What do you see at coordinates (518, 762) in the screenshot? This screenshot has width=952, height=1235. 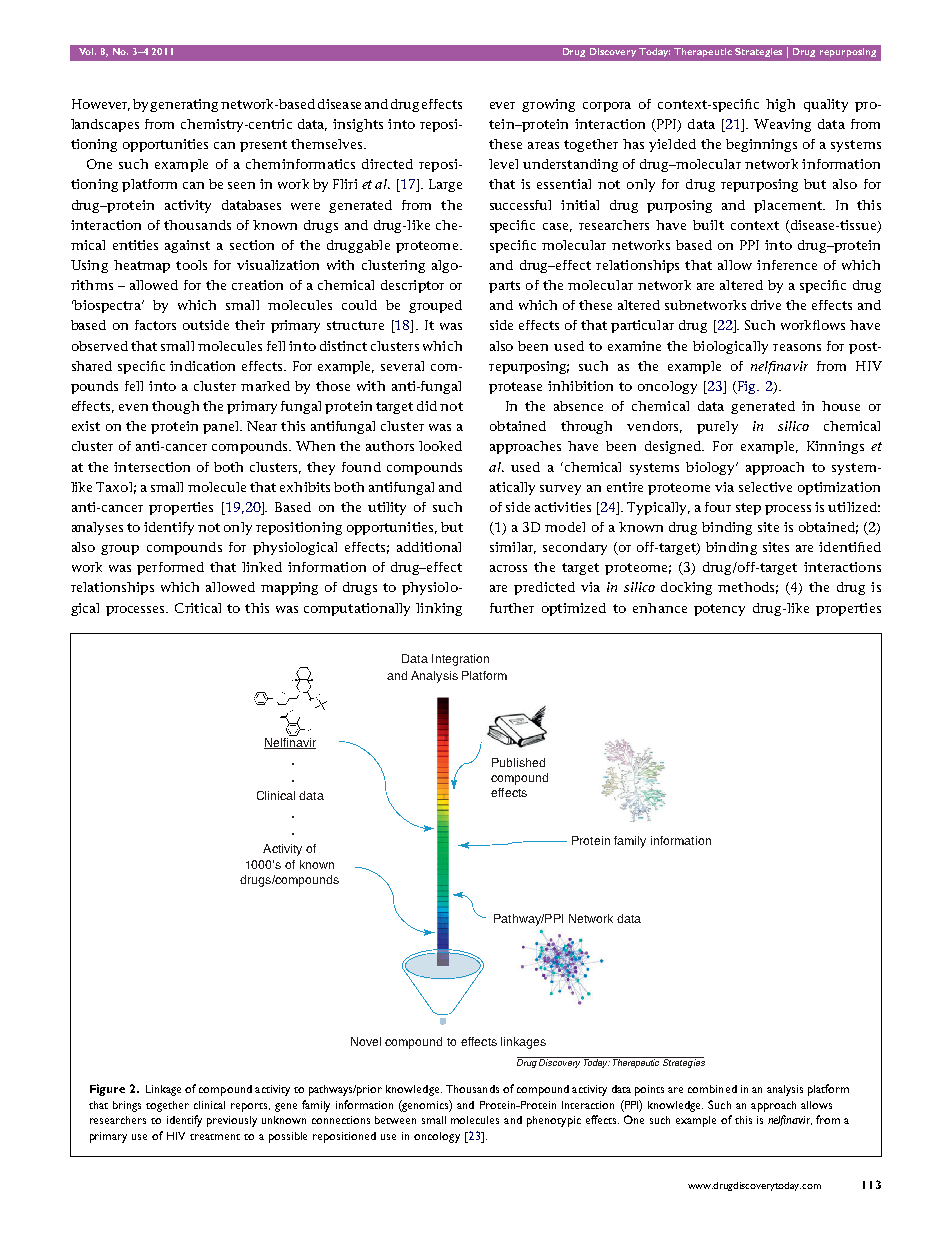 I see `Published` at bounding box center [518, 762].
